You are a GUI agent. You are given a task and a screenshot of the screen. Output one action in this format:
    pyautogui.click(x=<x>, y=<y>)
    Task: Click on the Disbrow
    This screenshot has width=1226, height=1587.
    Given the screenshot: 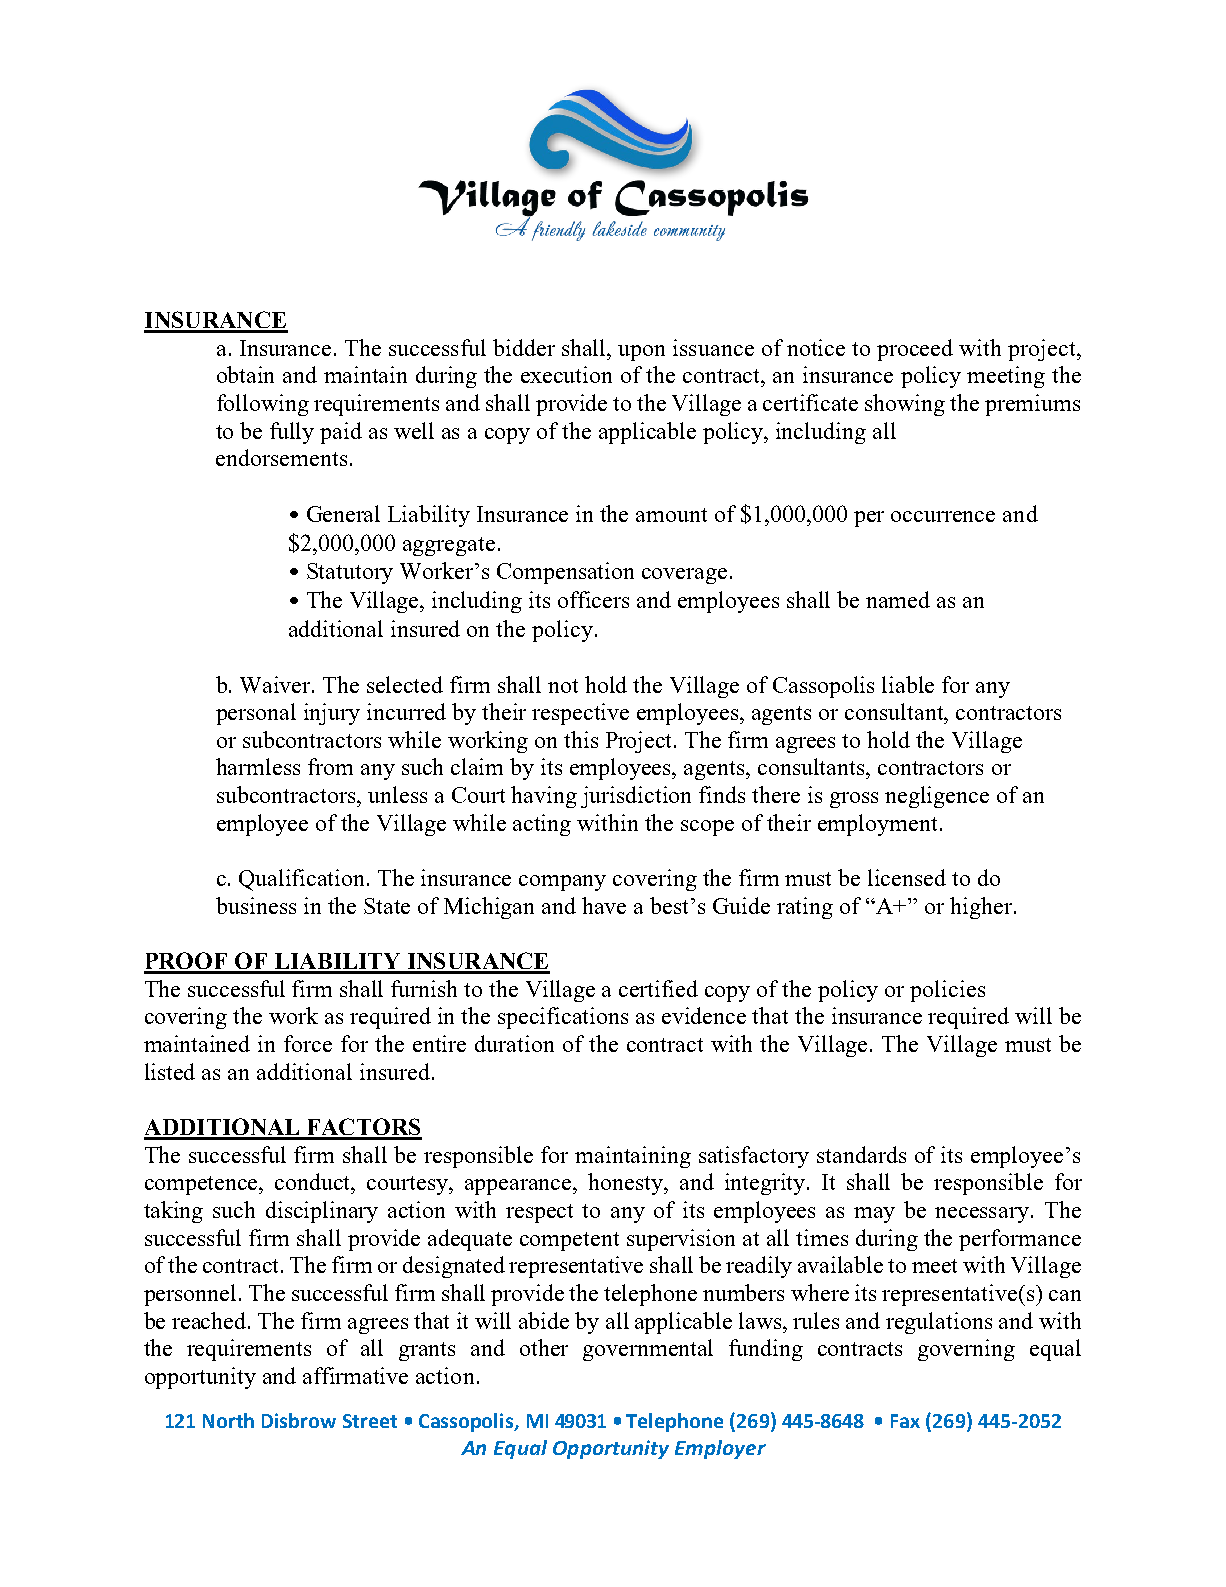 What is the action you would take?
    pyautogui.click(x=299, y=1420)
